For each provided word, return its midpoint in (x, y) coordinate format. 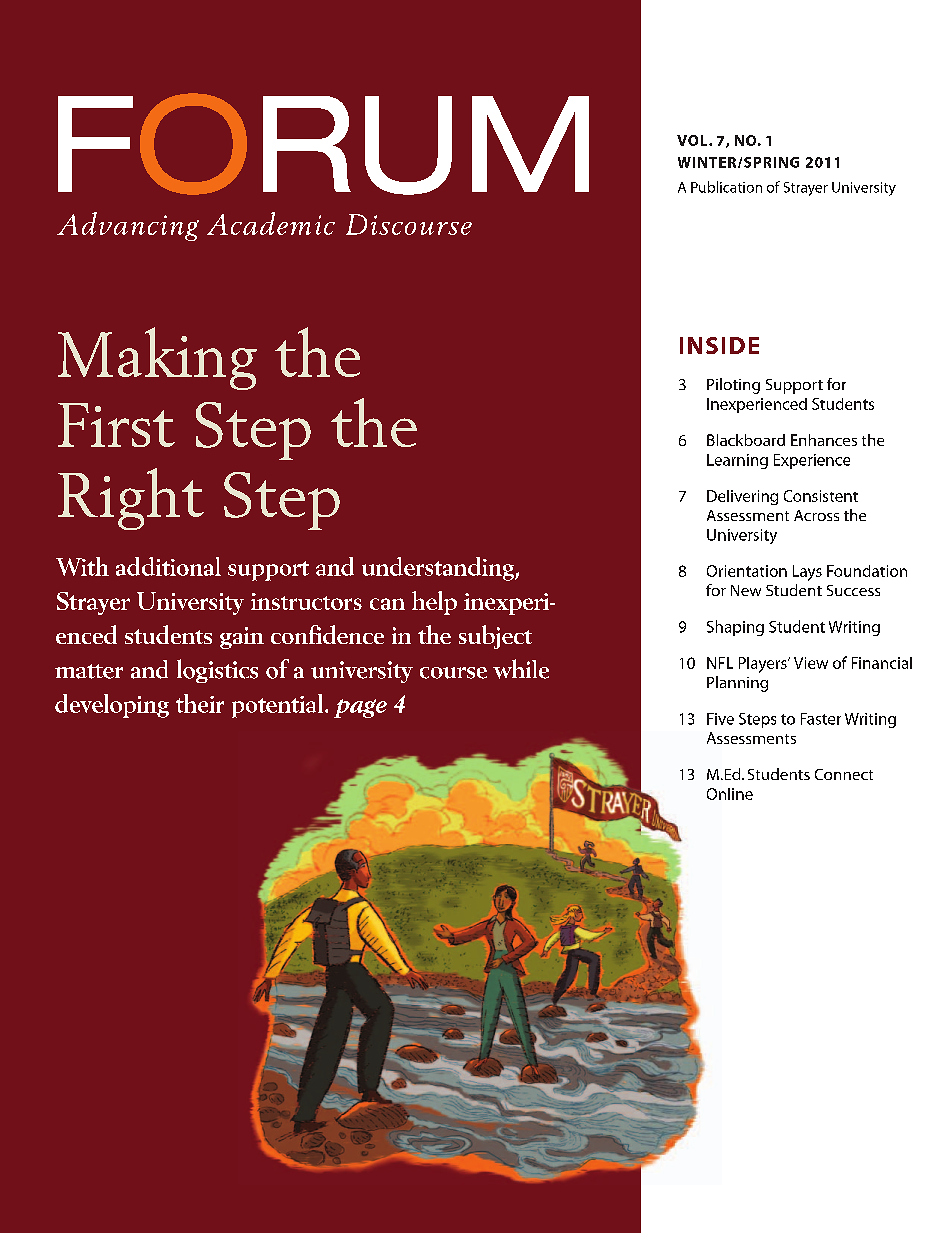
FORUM (323, 144)
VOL (693, 140)
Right (131, 499)
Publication (726, 187)
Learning (737, 461)
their (200, 703)
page (360, 708)
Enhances (824, 440)
